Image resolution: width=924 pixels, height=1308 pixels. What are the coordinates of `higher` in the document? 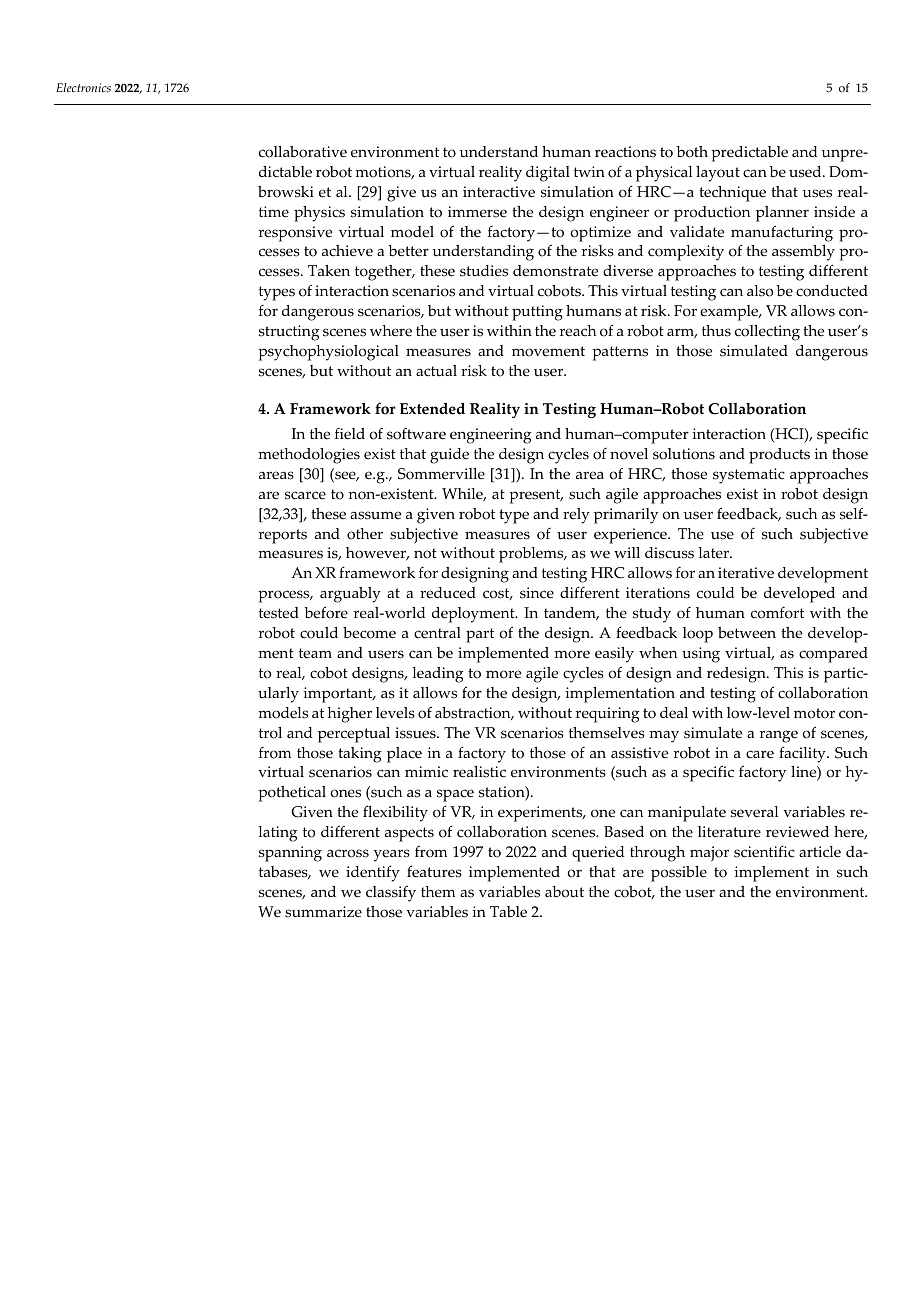 It's located at (349, 715).
